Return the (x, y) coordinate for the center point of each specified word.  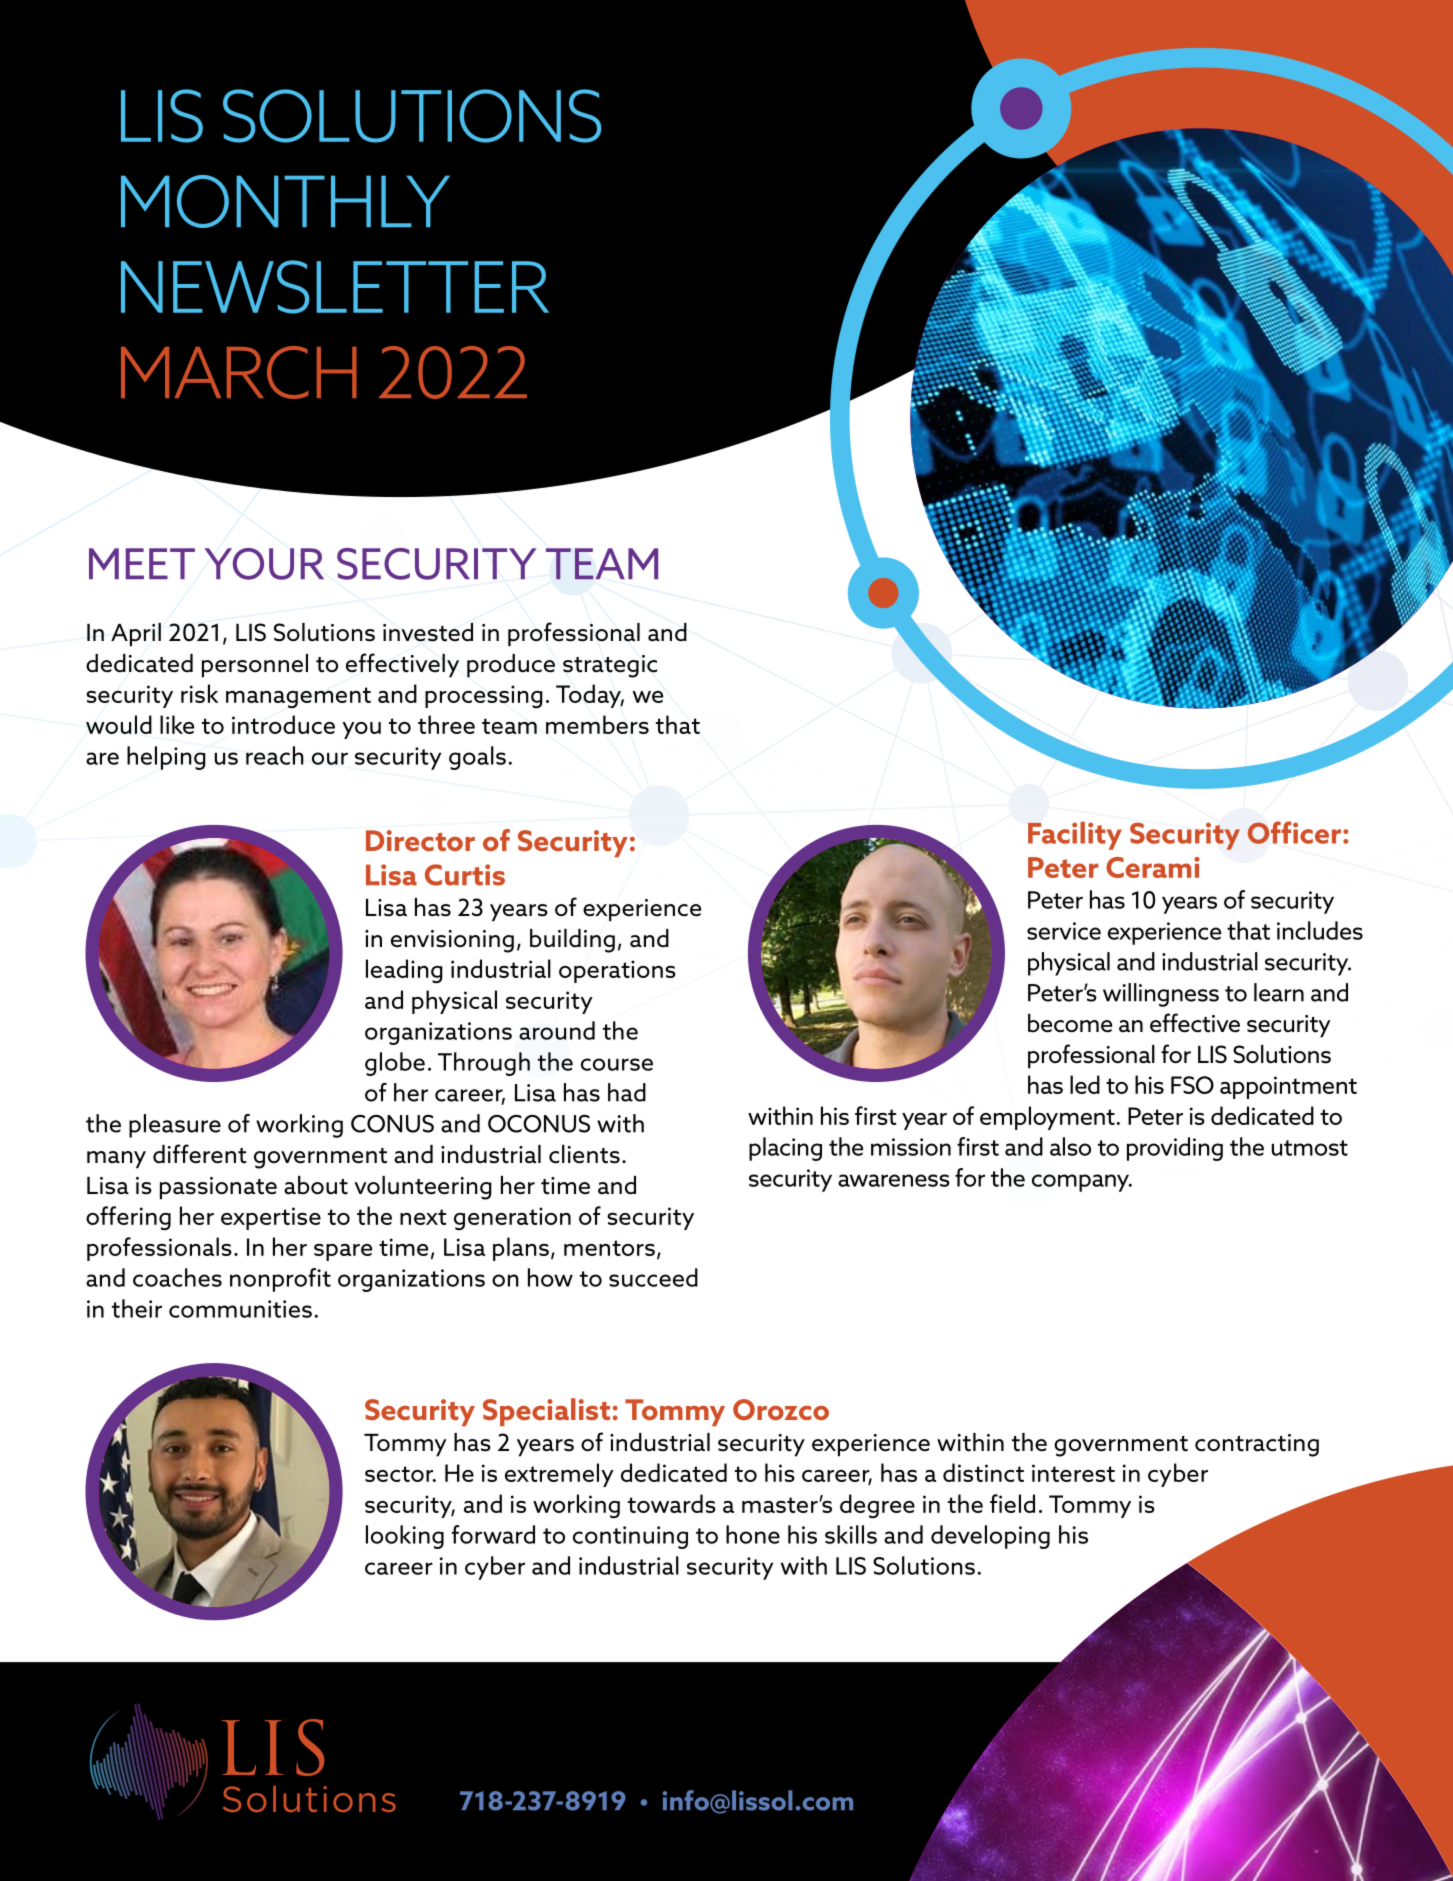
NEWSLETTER (335, 287)
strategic (610, 666)
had (627, 1092)
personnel (255, 666)
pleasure (175, 1126)
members (597, 724)
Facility (1075, 836)
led (1085, 1084)
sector (400, 1474)
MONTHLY (285, 201)
